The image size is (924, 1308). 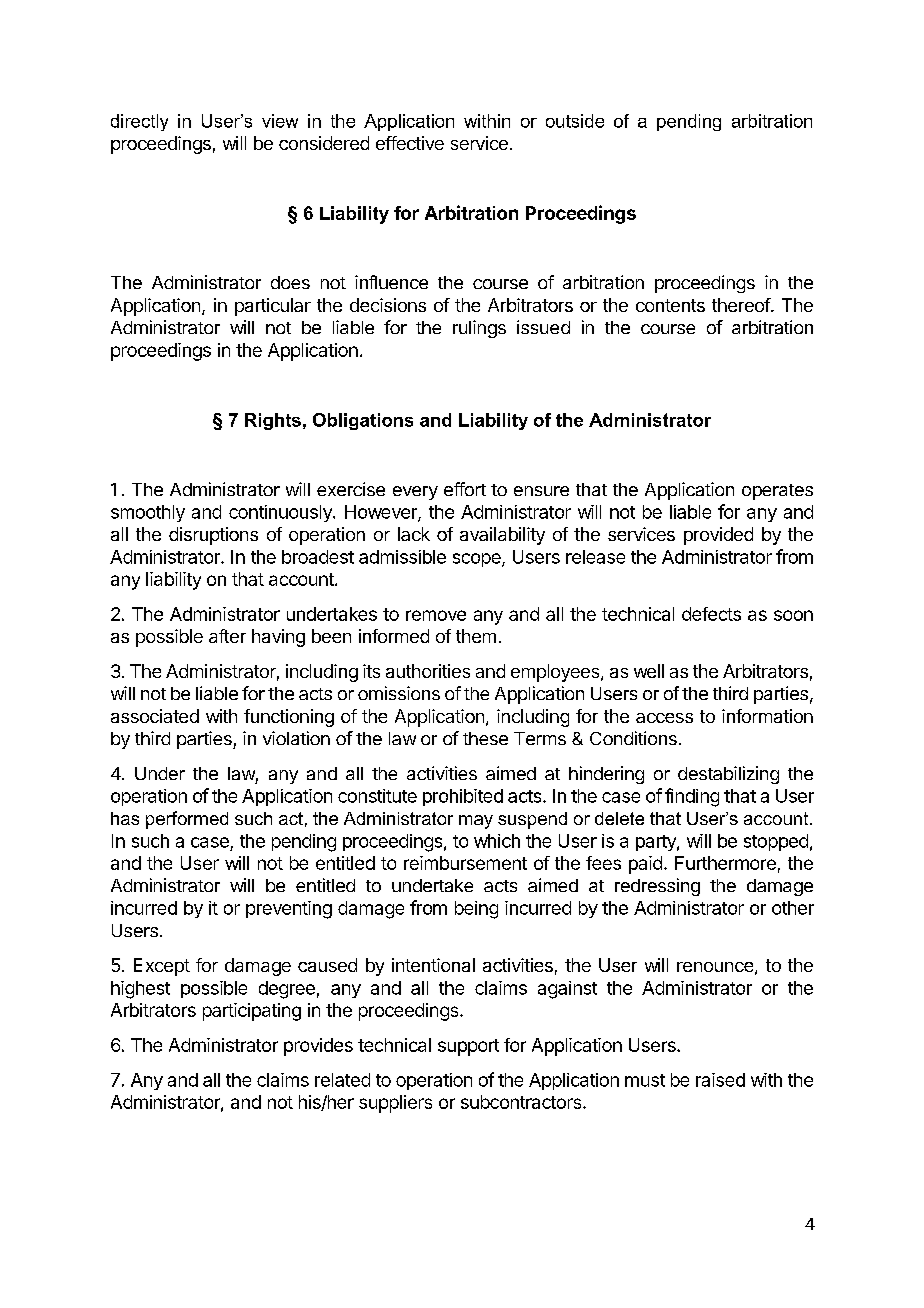 What do you see at coordinates (289, 910) in the screenshot?
I see `preventing` at bounding box center [289, 910].
